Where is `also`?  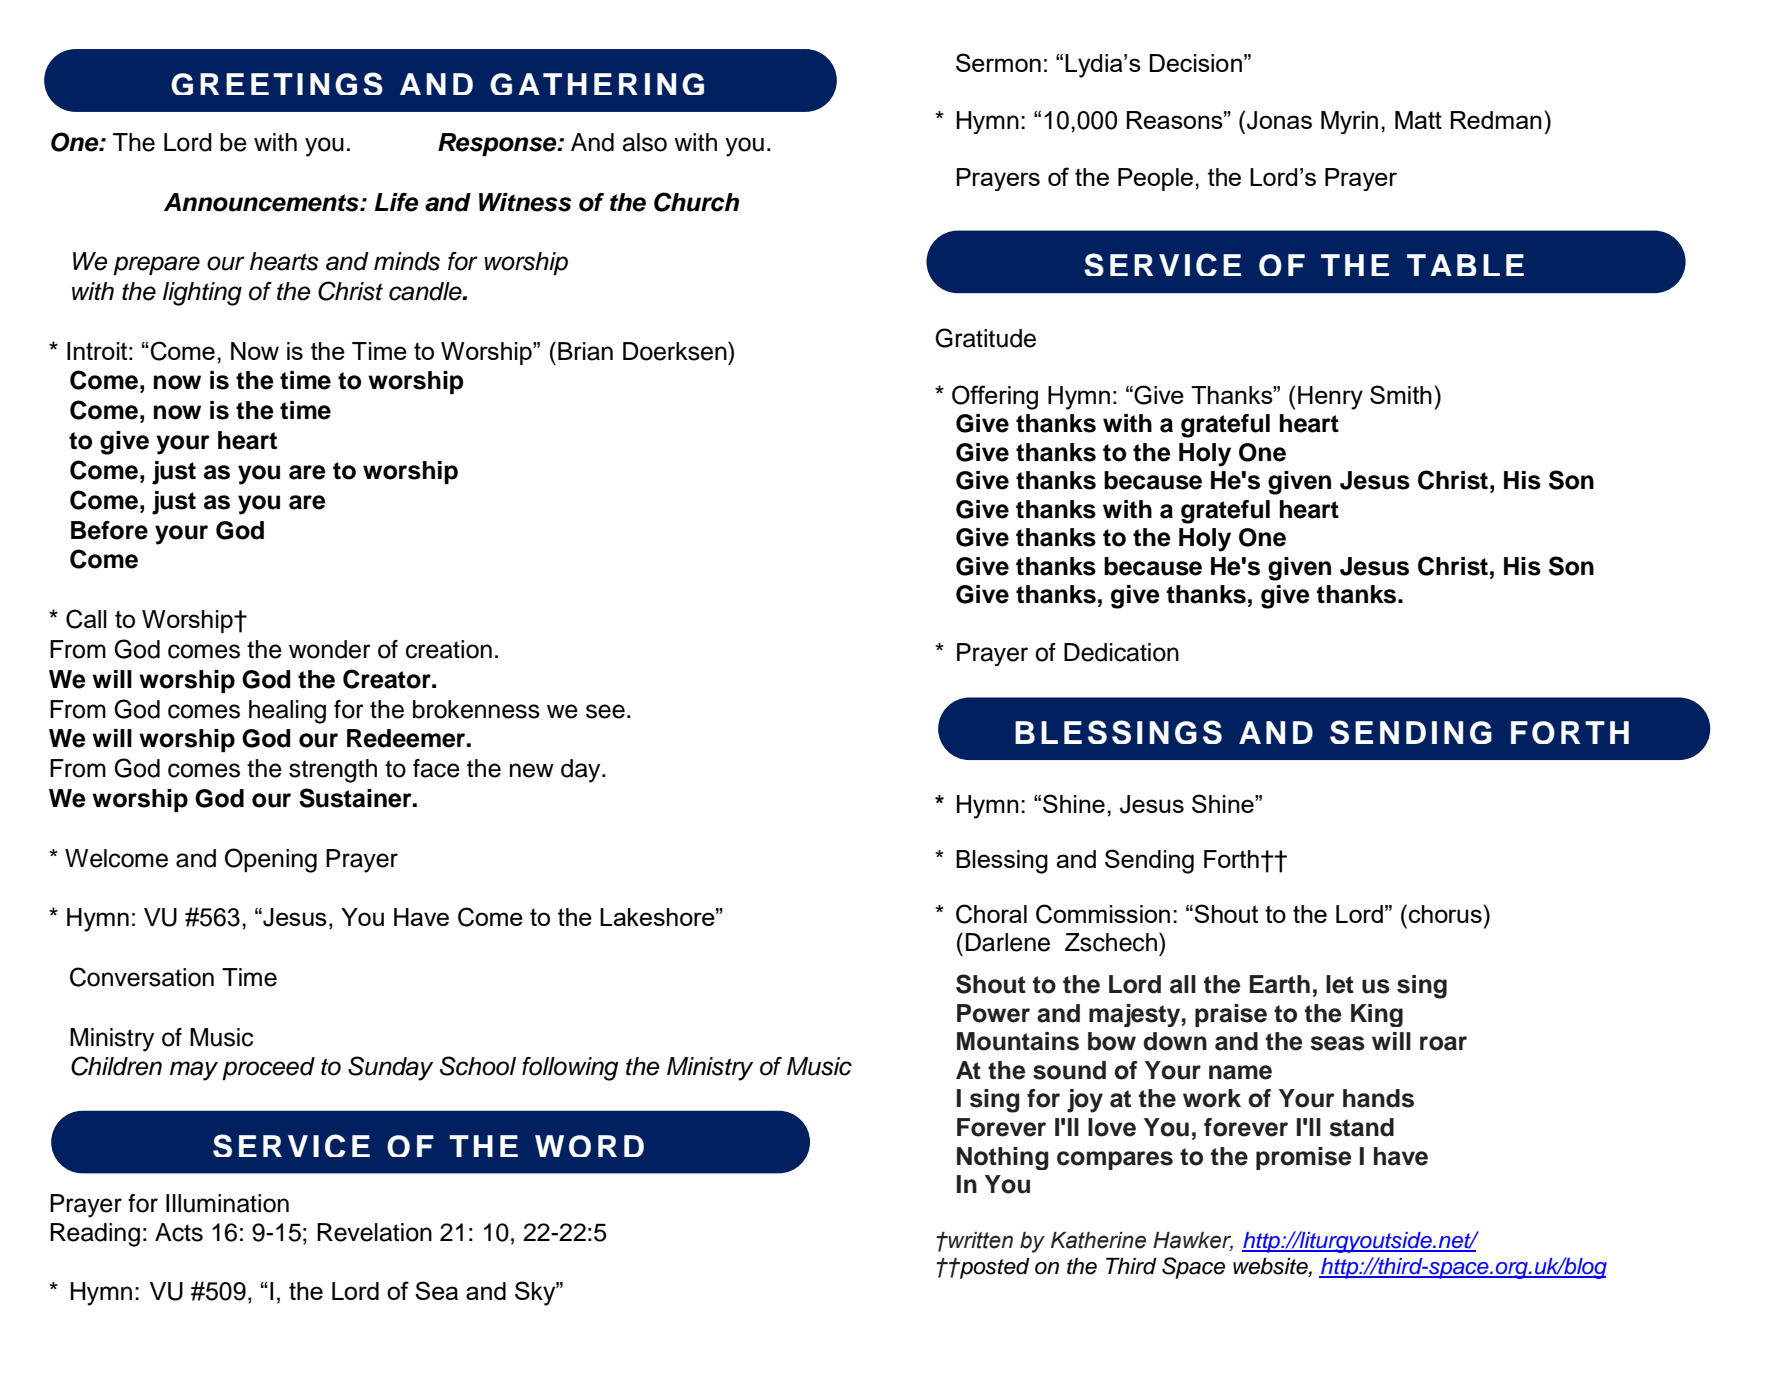
also is located at coordinates (644, 142).
